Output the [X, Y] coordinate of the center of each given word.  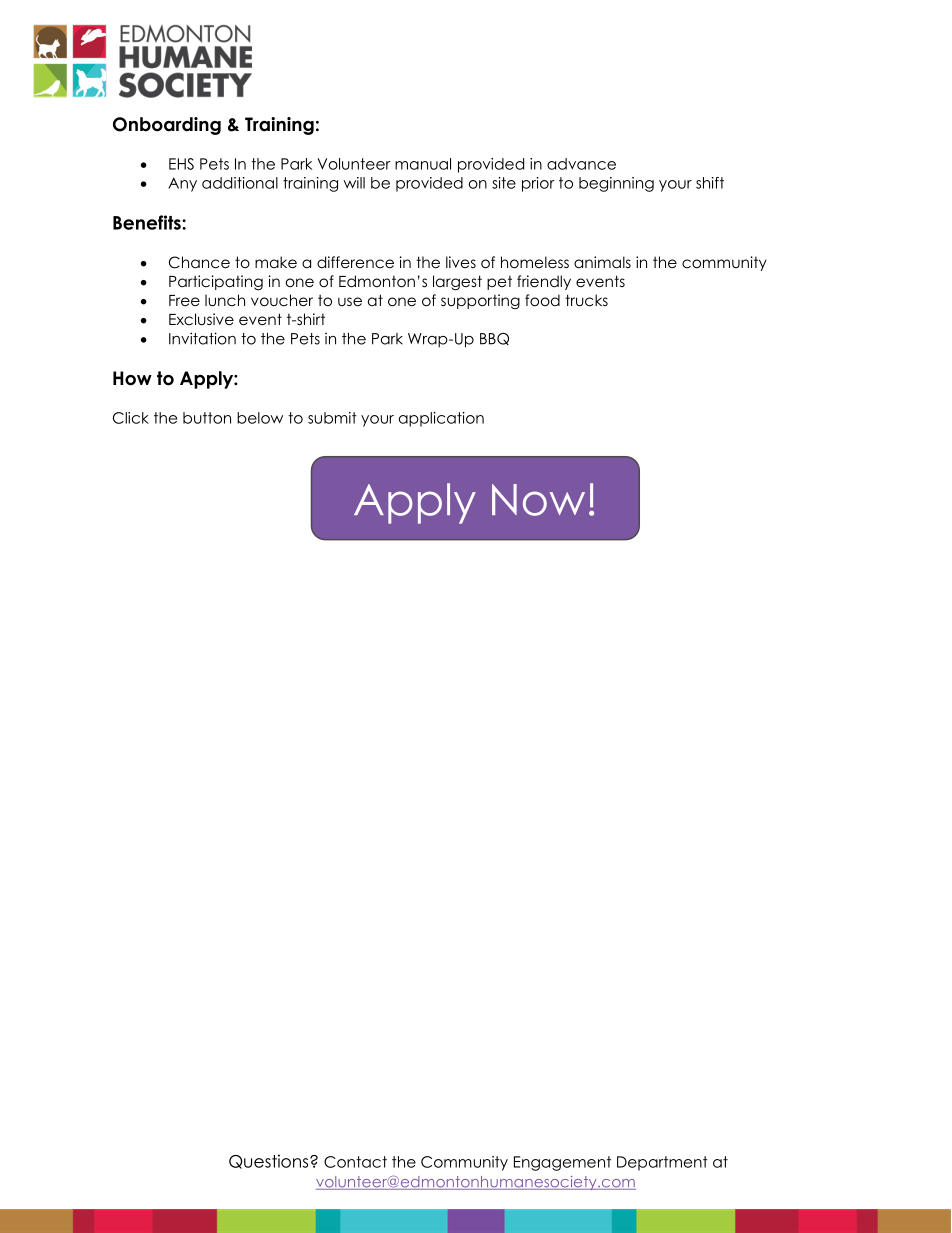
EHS [181, 164]
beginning [616, 184]
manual [423, 164]
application [441, 419]
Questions [270, 1161]
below [260, 418]
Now [538, 500]
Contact [355, 1162]
